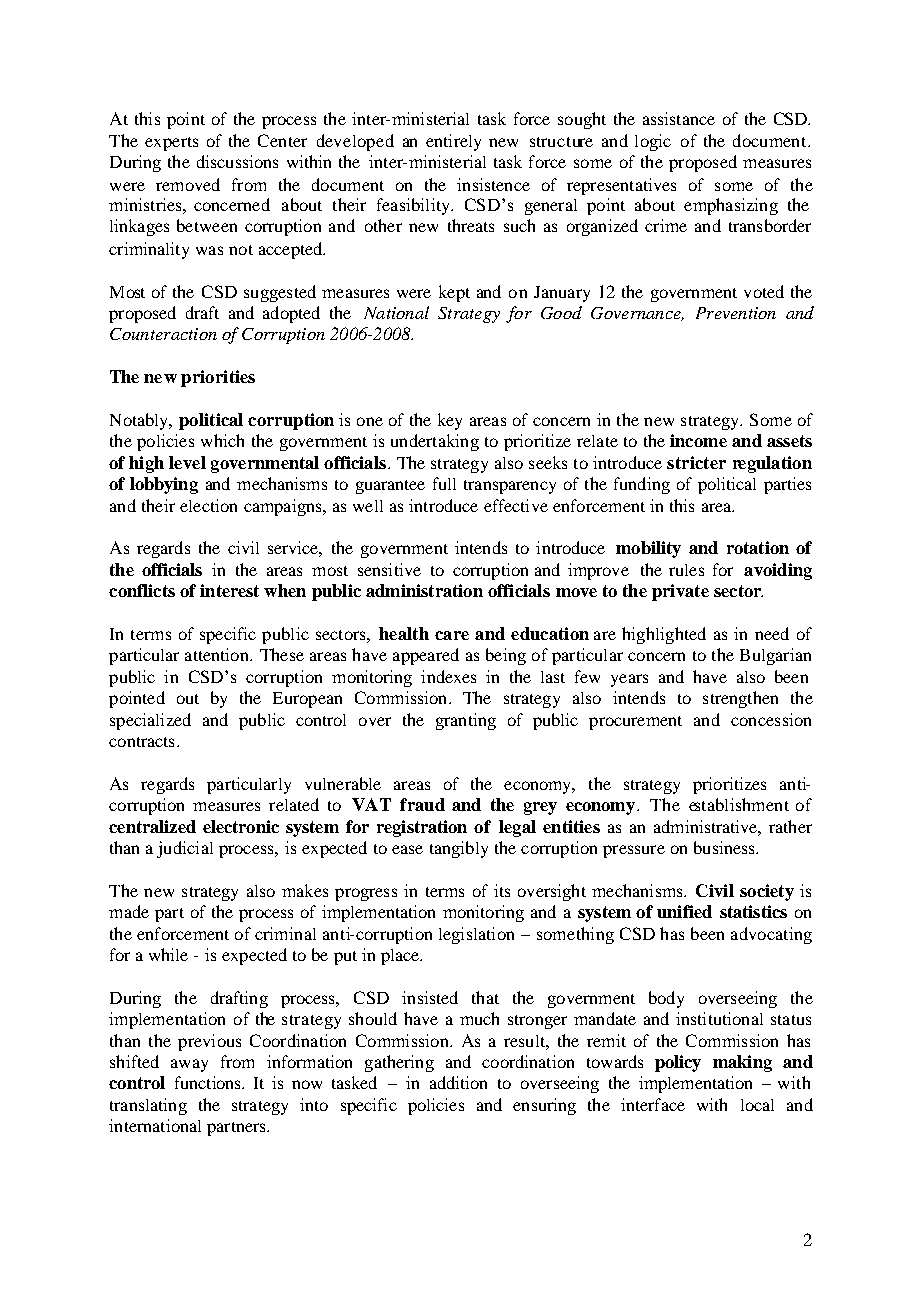 This image has height=1307, width=924. Describe the element at coordinates (422, 804) in the image. I see `fraud` at that location.
